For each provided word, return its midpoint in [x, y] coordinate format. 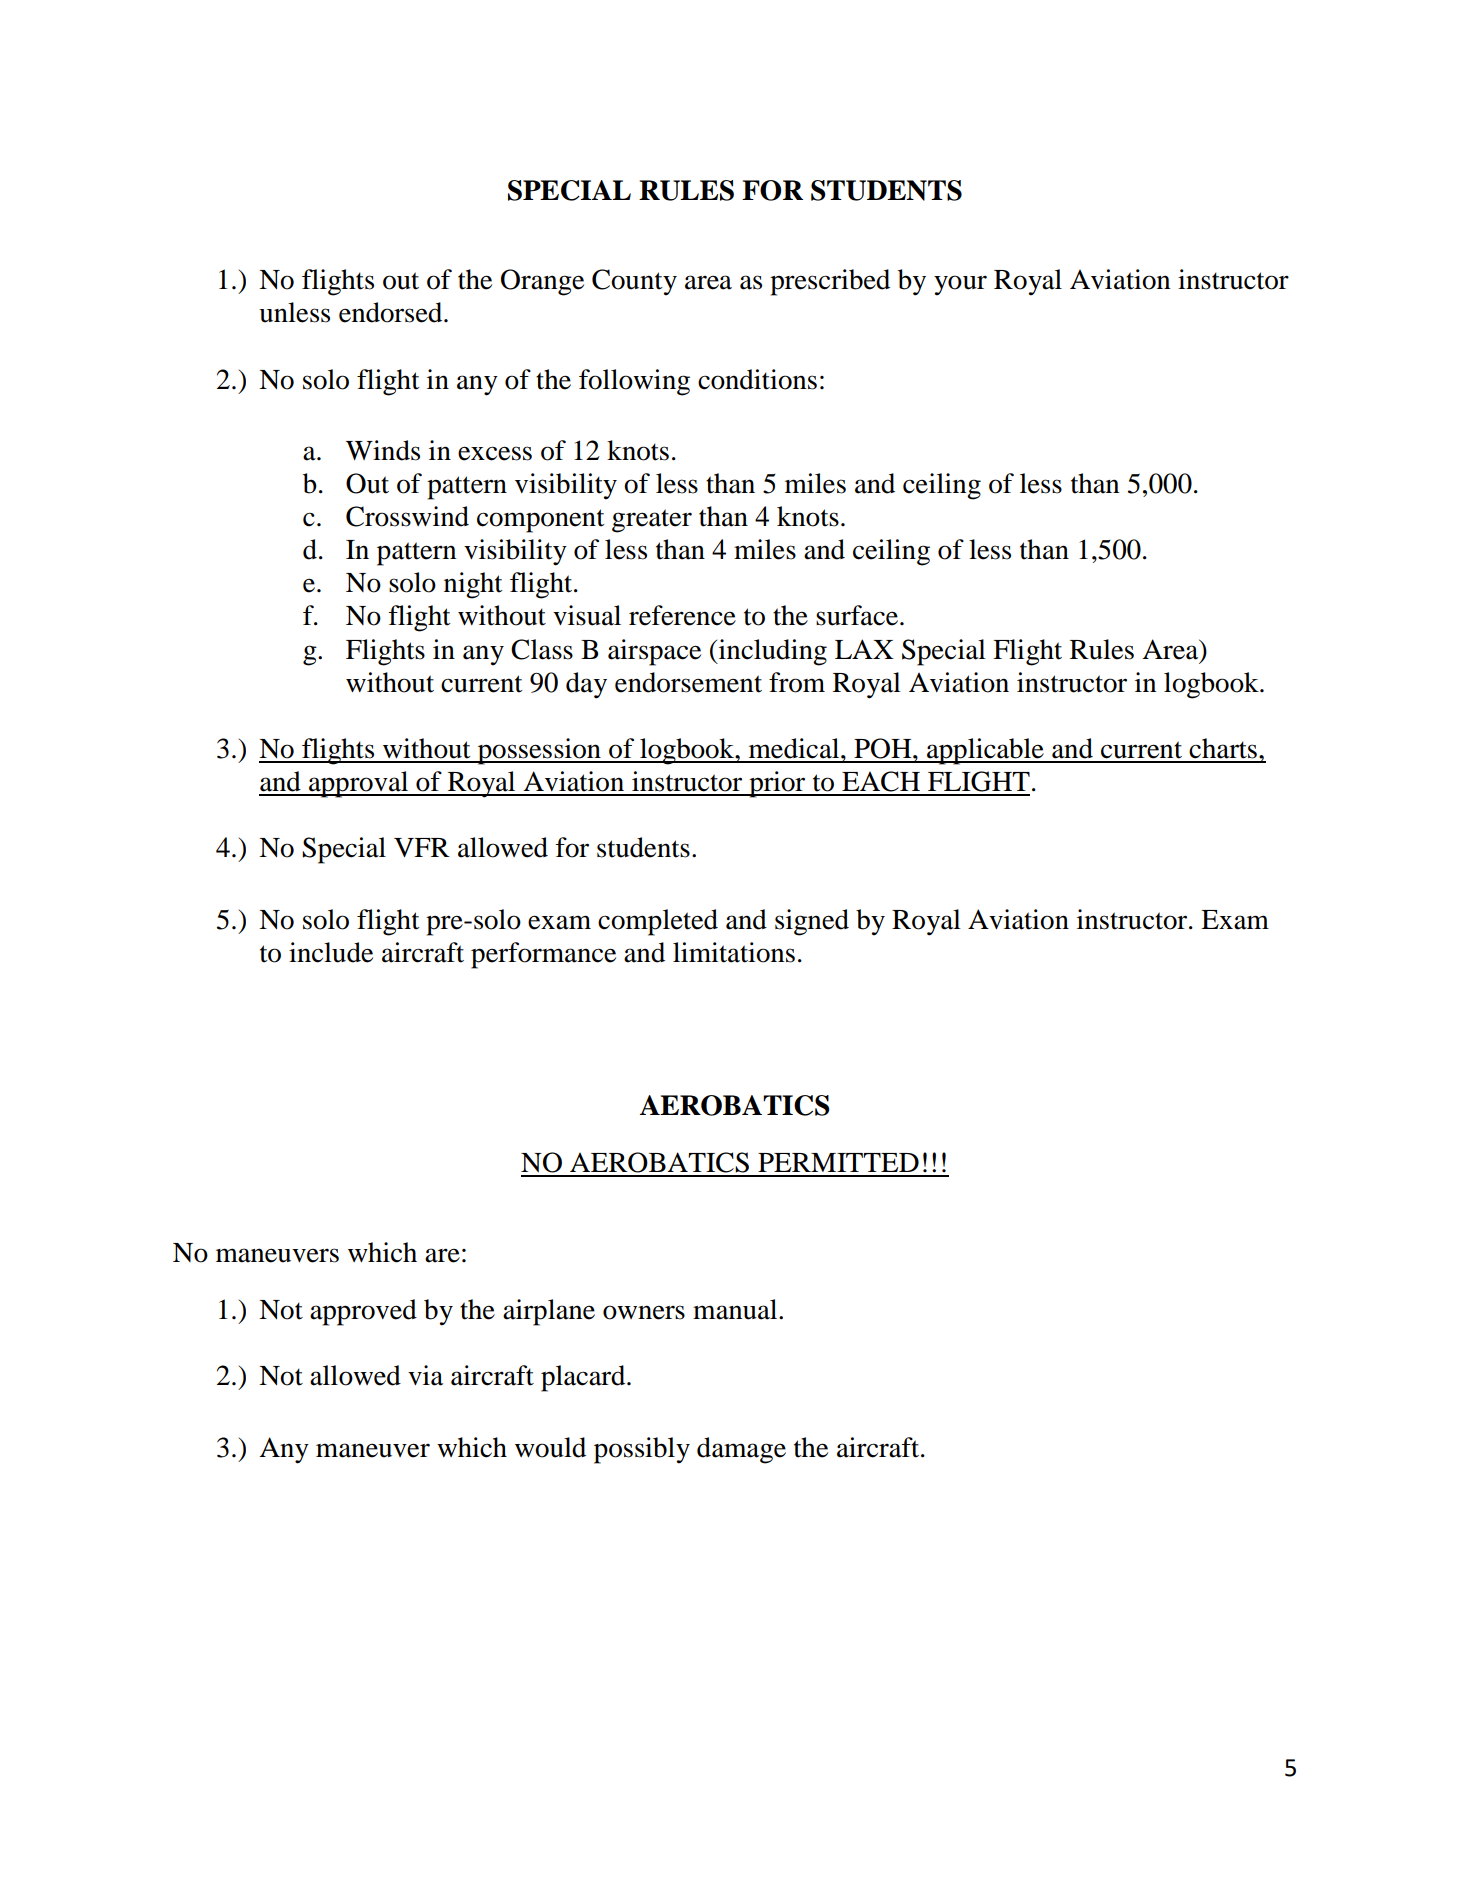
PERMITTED [838, 1162]
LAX [864, 649]
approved [363, 1312]
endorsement [688, 682]
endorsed [392, 312]
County [634, 282]
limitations [734, 952]
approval [359, 784]
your [960, 285]
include [331, 952]
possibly [642, 1450]
